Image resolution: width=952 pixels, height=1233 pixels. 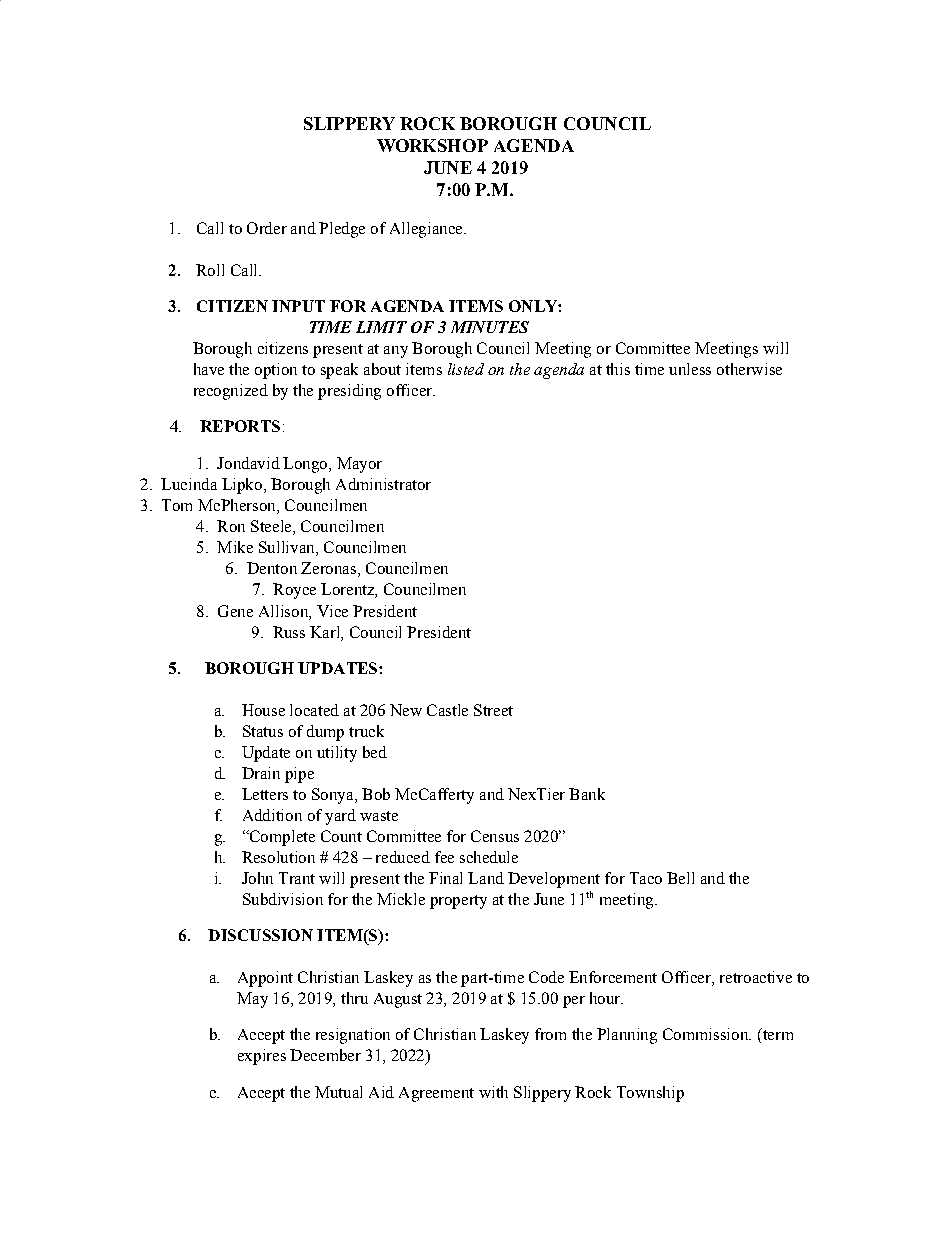 I want to click on Census, so click(x=495, y=836).
